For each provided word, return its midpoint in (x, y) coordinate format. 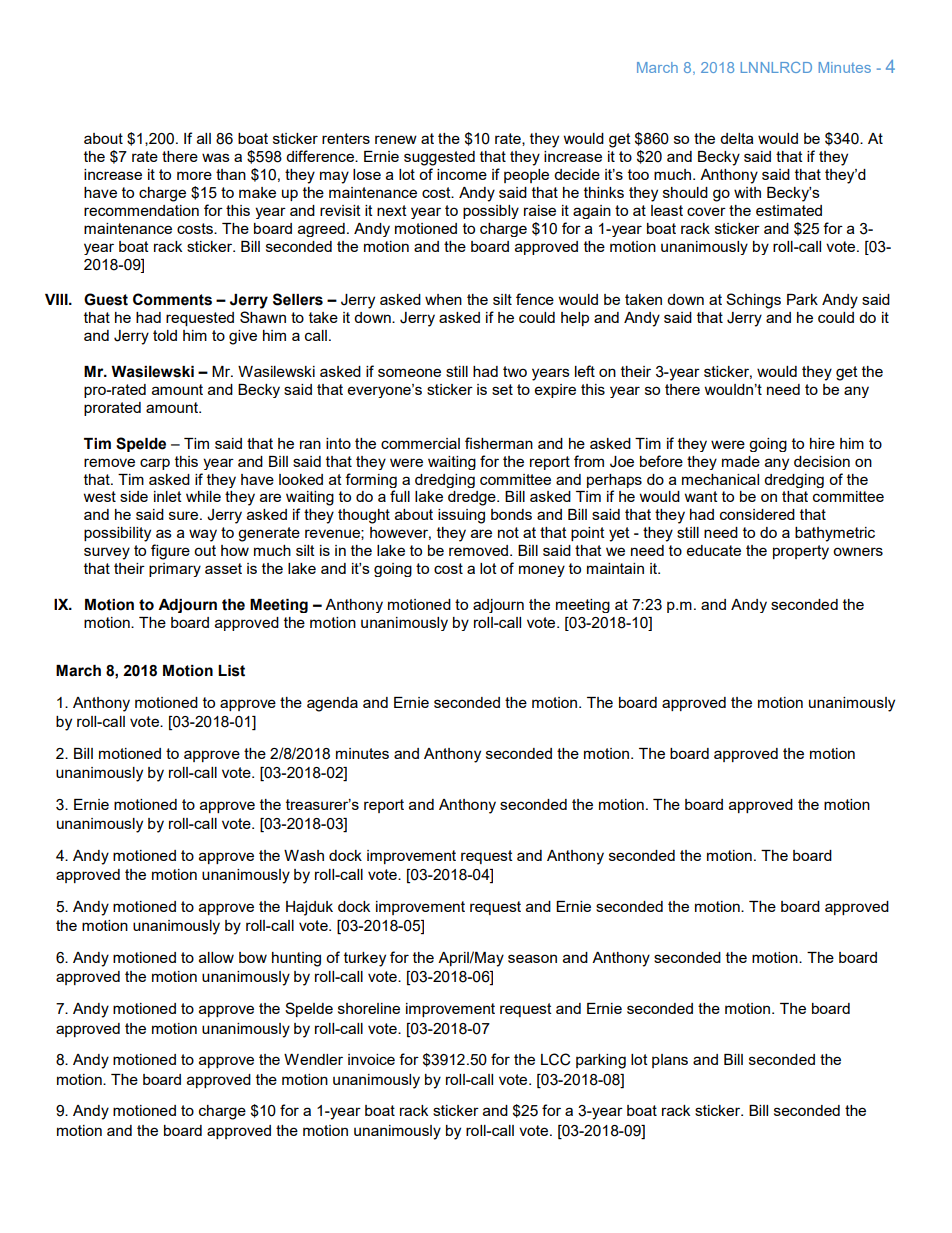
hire (822, 443)
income (462, 174)
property (801, 552)
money (542, 571)
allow (216, 957)
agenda (332, 704)
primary (175, 570)
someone (409, 372)
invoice (371, 1059)
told (165, 335)
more (194, 175)
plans (670, 1061)
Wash (304, 855)
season (532, 958)
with (747, 192)
